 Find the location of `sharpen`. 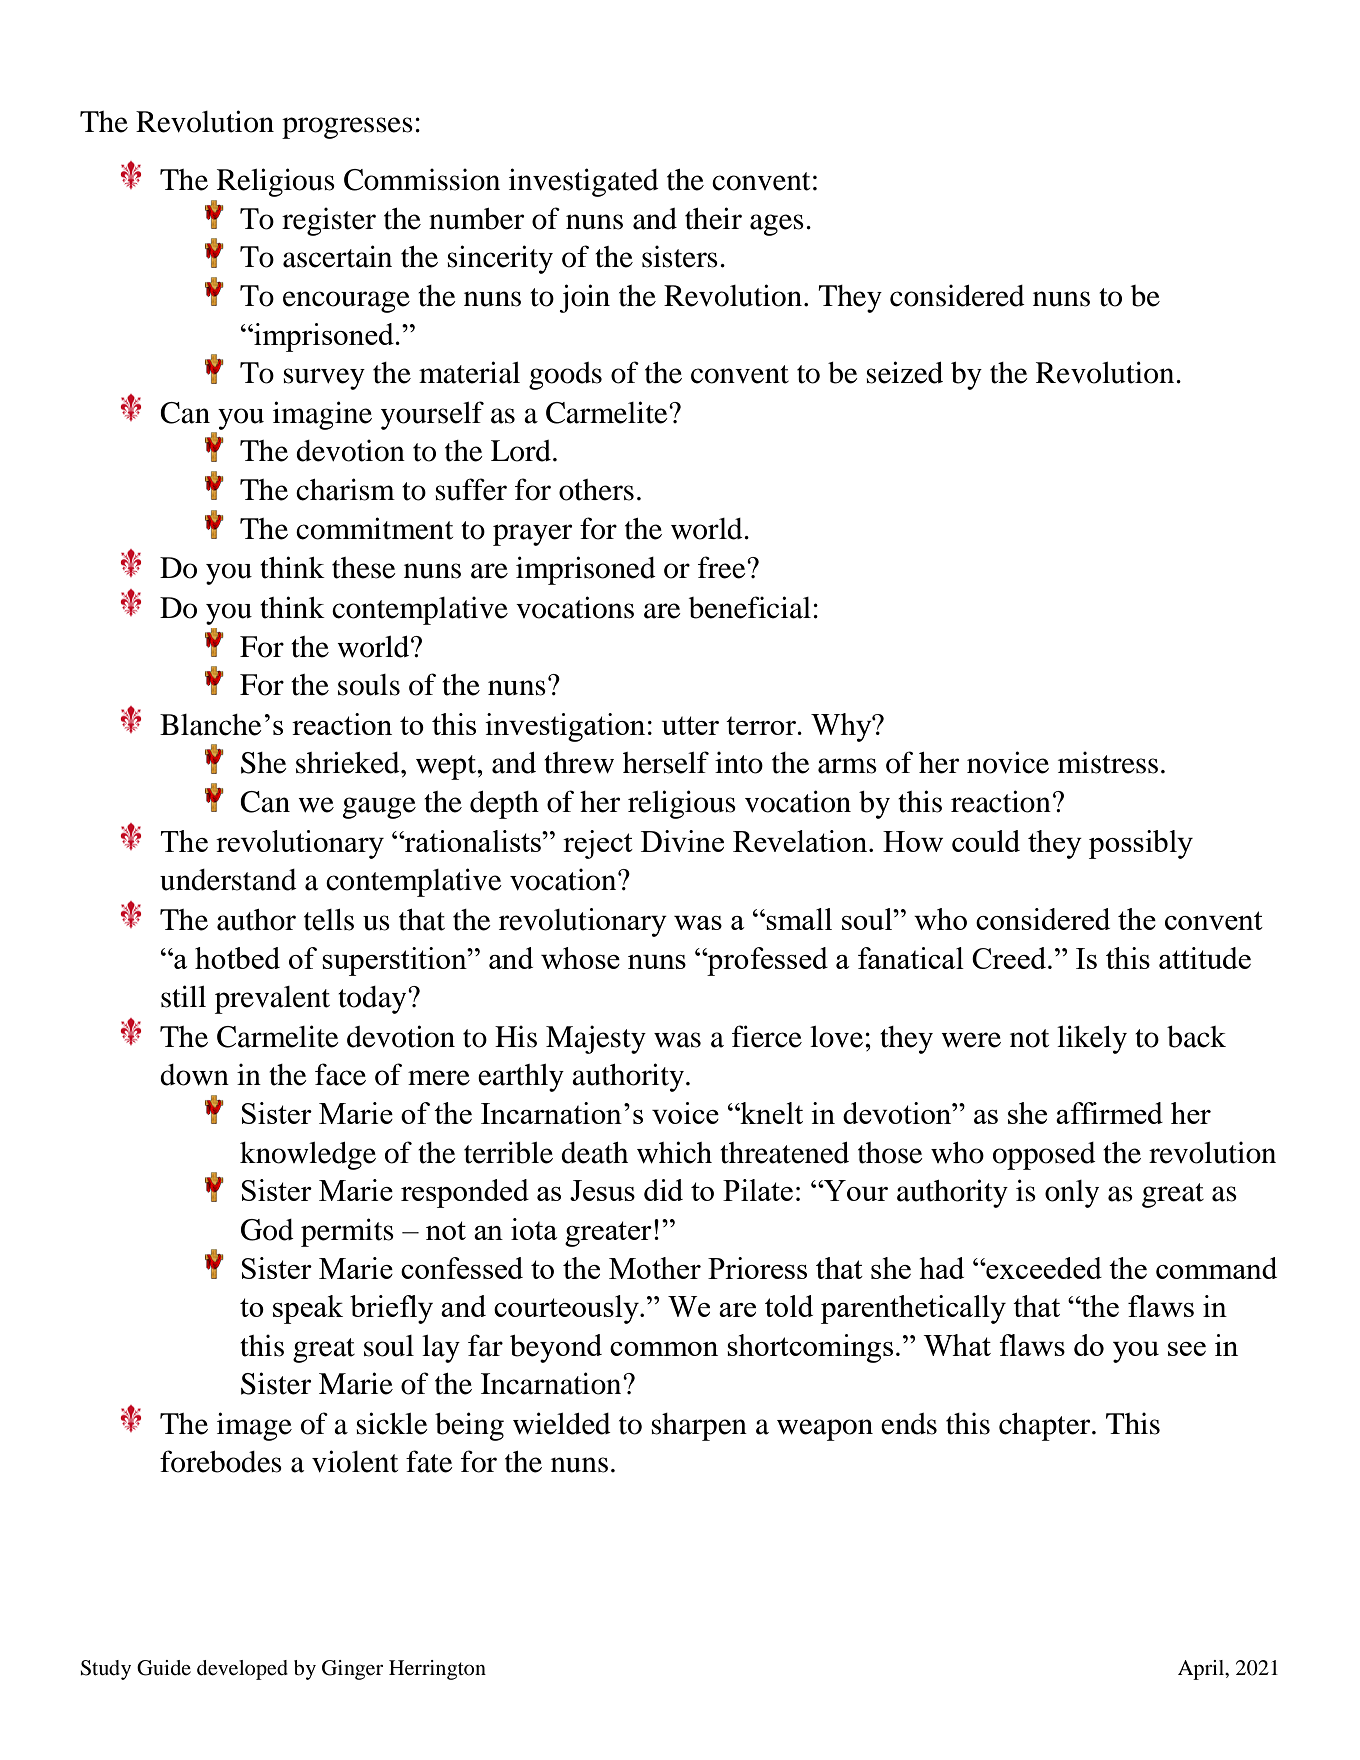

sharpen is located at coordinates (699, 1427).
